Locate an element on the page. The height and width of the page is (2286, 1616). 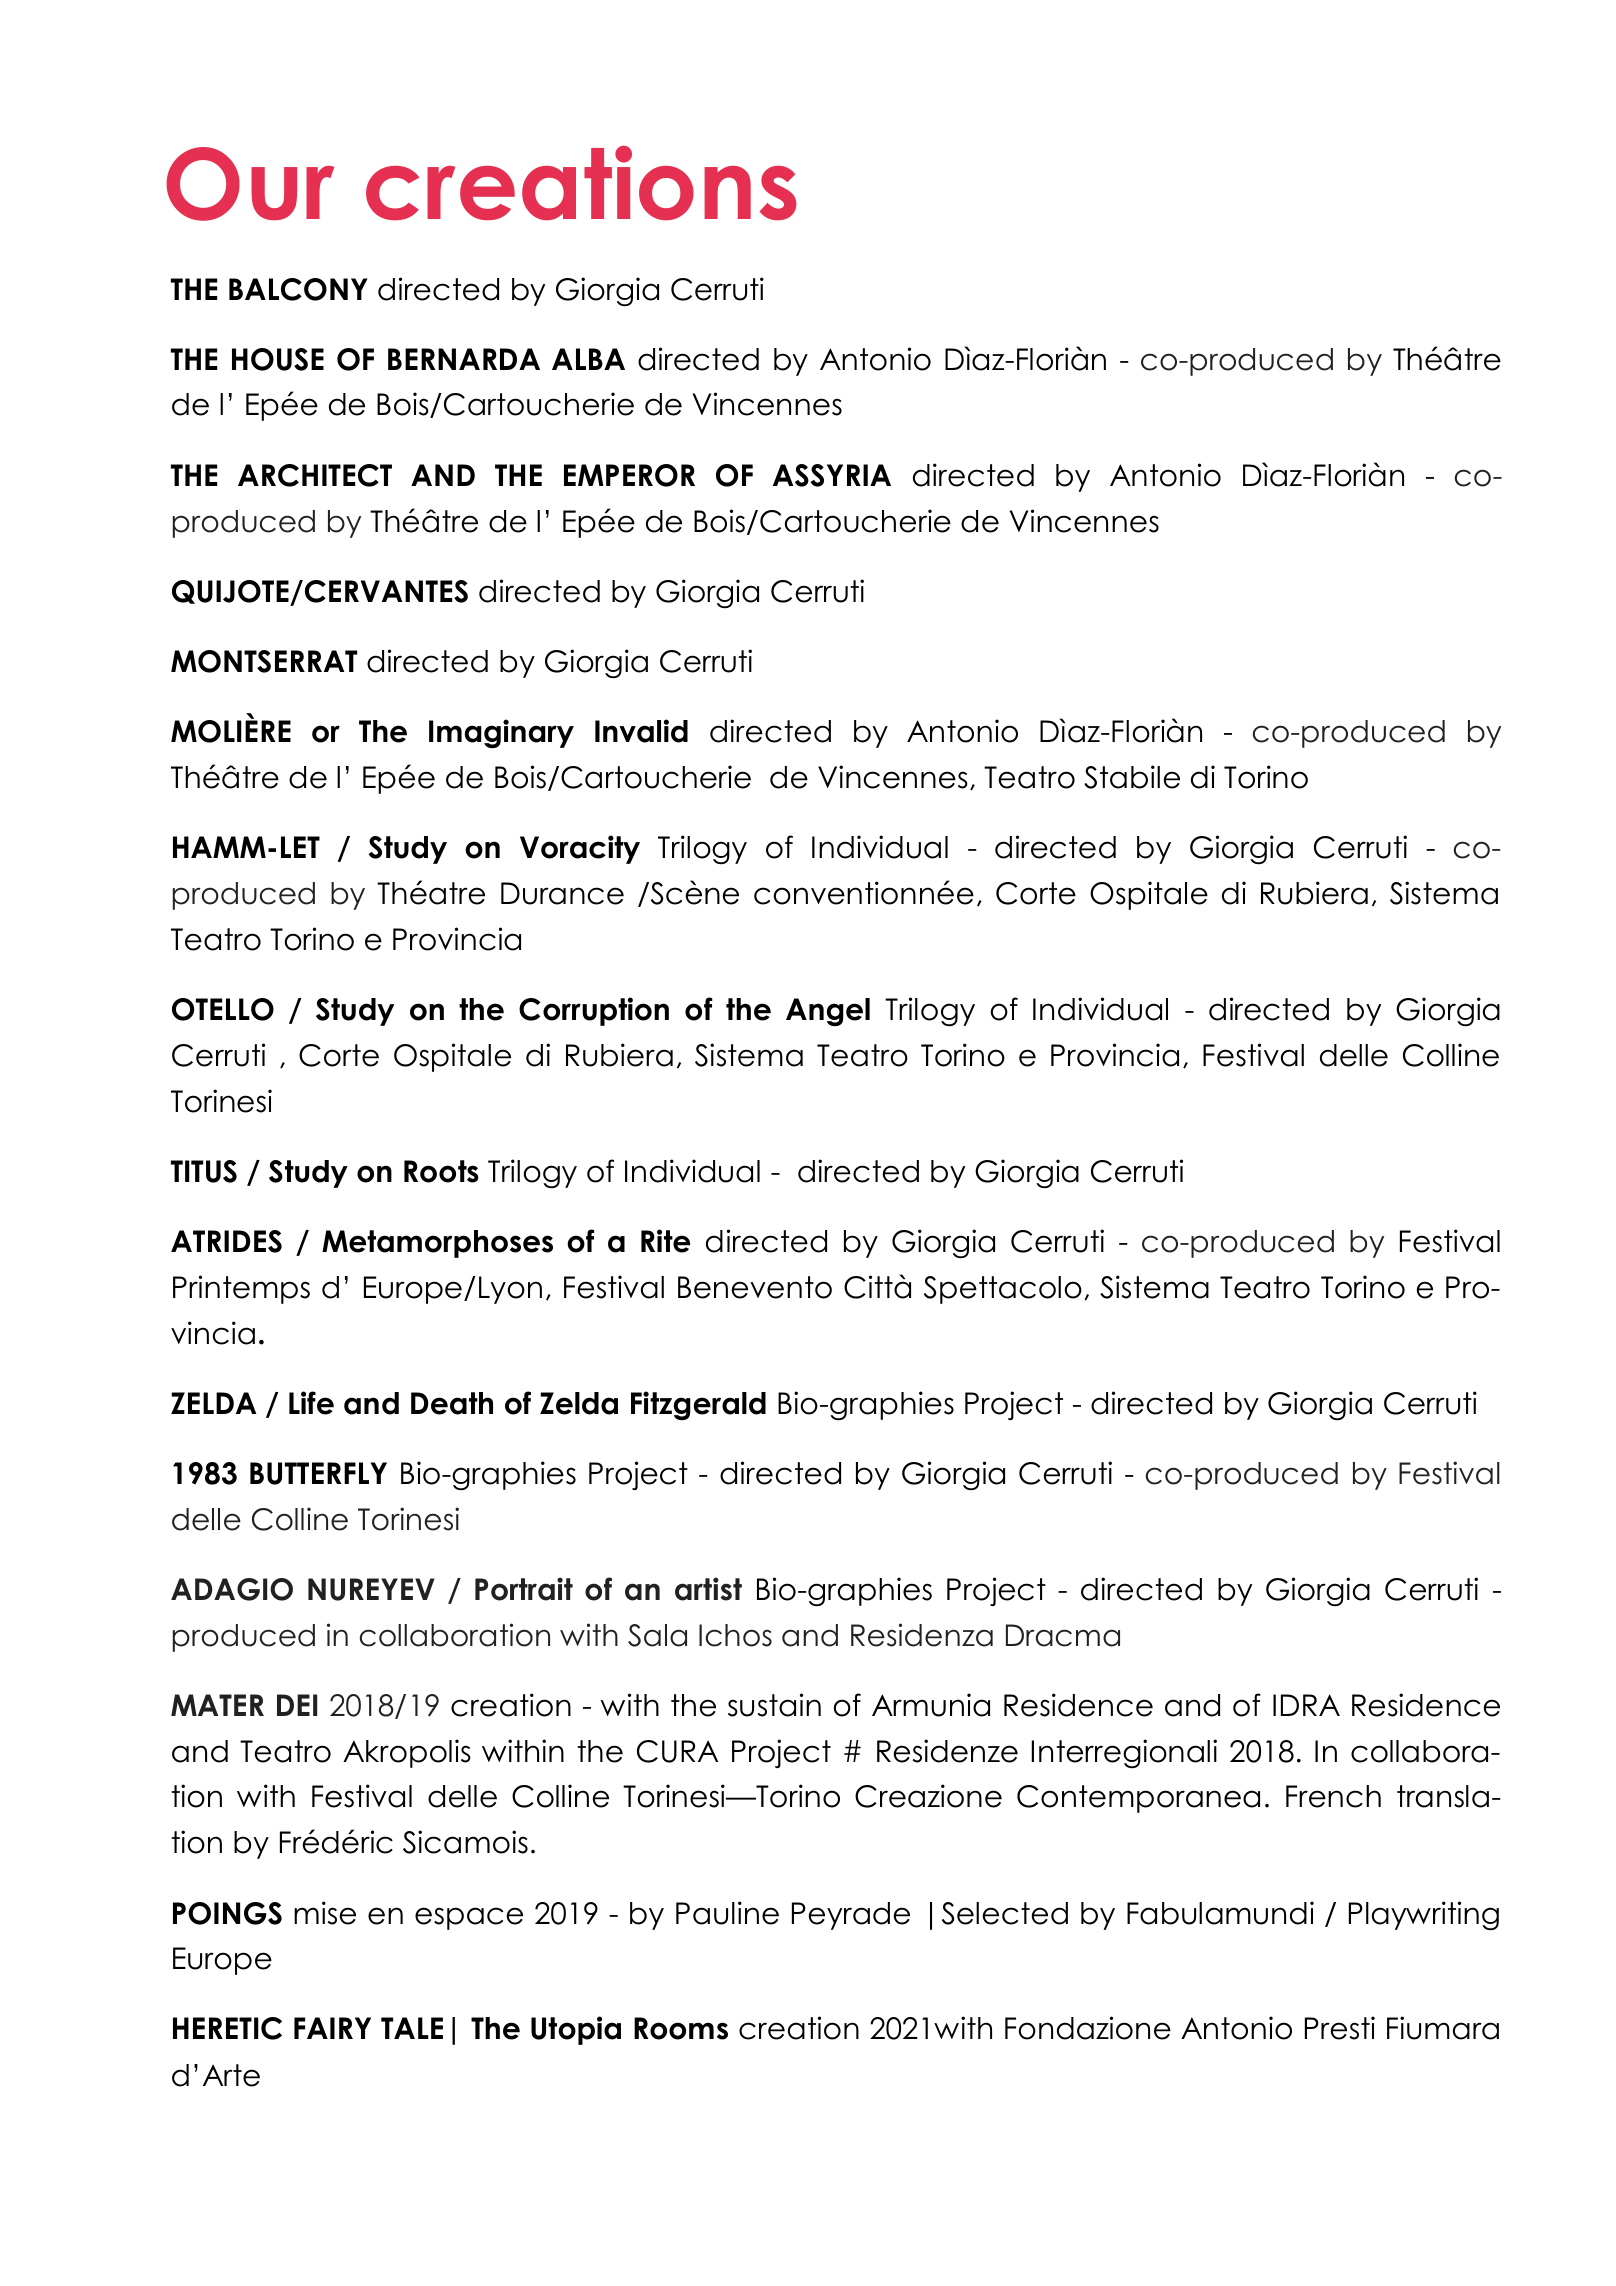
Stabile is located at coordinates (1132, 777).
